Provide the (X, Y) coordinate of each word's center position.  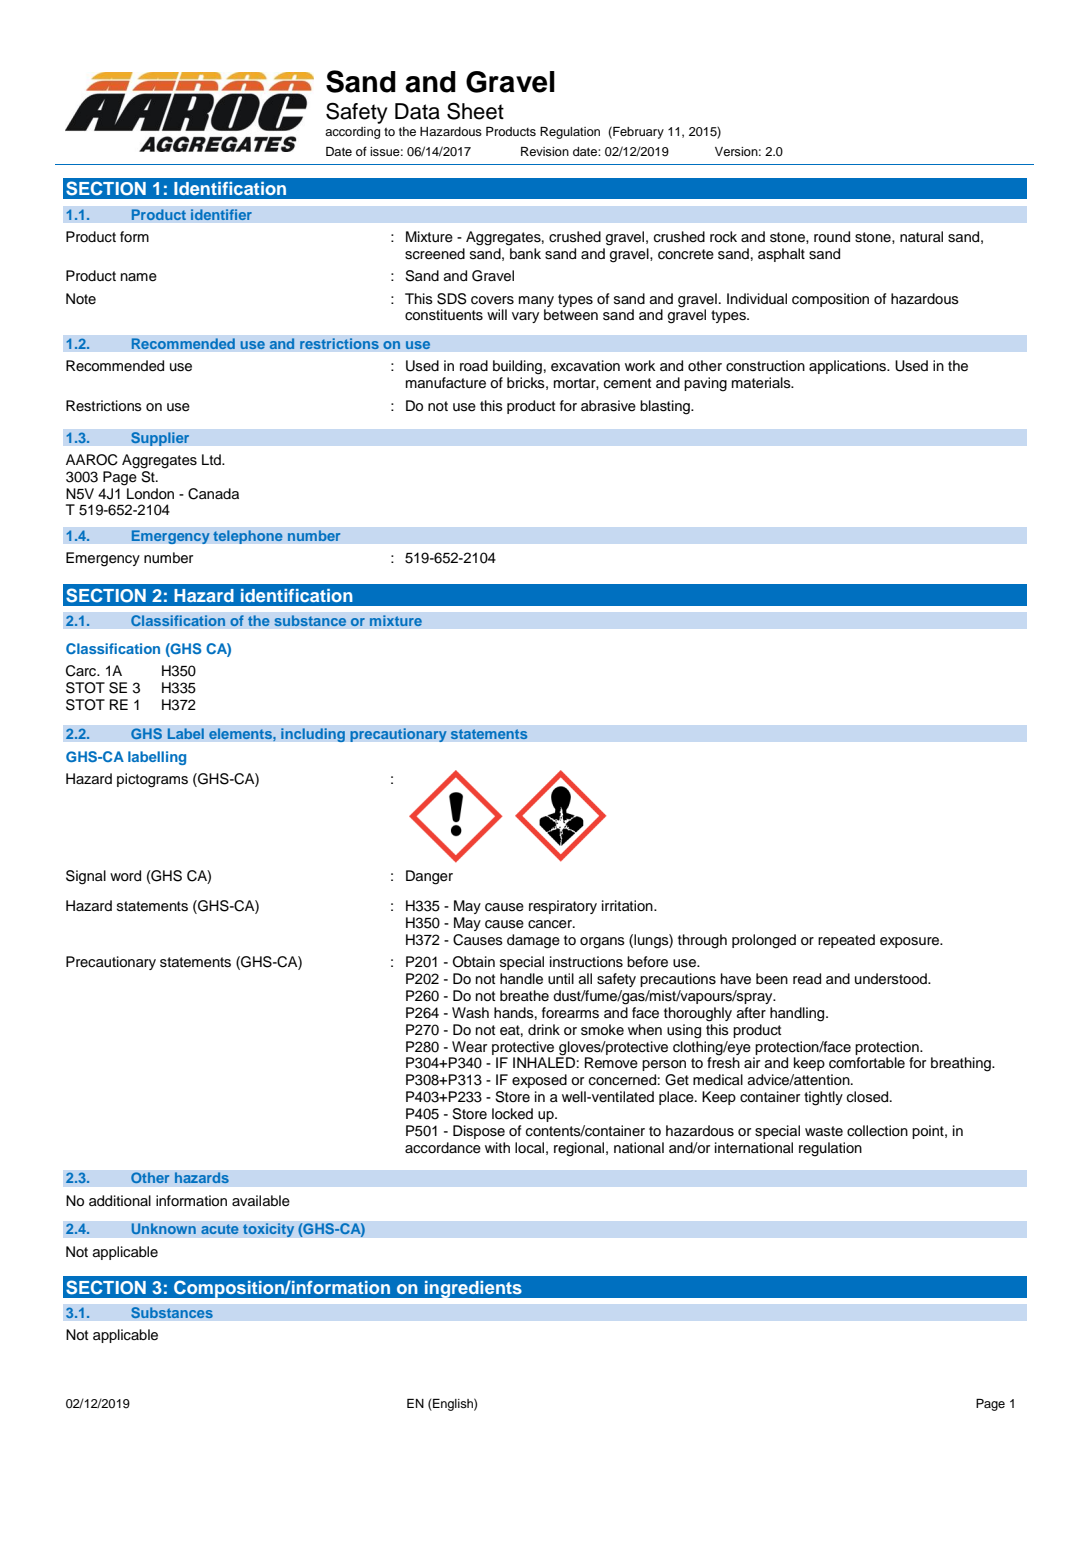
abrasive (608, 406)
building (517, 367)
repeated (846, 941)
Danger (429, 877)
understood (892, 979)
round (832, 237)
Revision (545, 151)
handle (521, 979)
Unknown (163, 1229)
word (125, 876)
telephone (248, 537)
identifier (221, 215)
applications (848, 367)
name (139, 277)
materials (762, 383)
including (313, 735)
